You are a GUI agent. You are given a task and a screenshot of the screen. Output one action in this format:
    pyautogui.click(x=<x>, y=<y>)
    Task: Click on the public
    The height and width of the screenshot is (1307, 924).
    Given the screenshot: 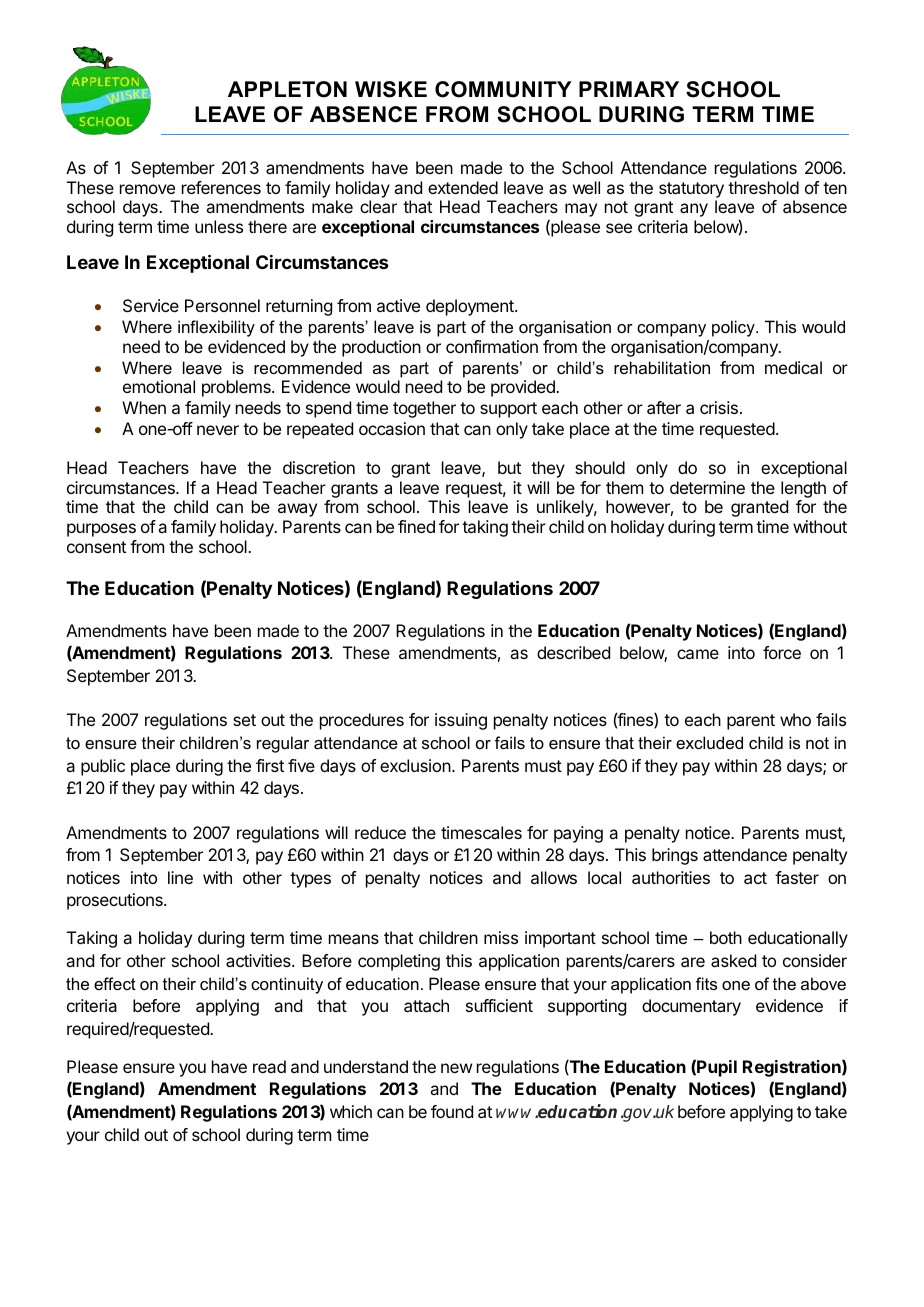 What is the action you would take?
    pyautogui.click(x=103, y=767)
